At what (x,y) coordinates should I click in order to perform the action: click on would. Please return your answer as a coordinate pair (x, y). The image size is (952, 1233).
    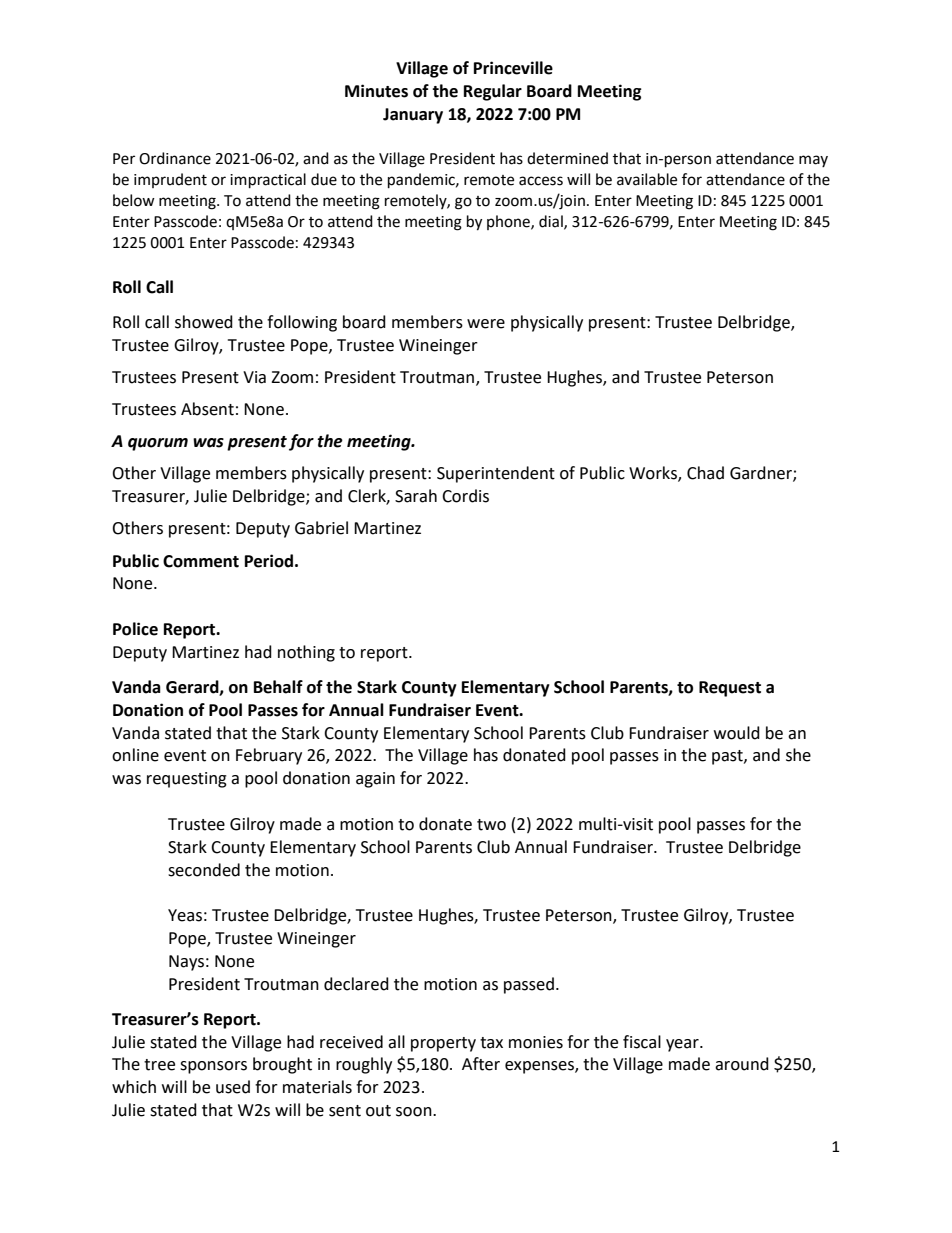
    Looking at the image, I should click on (737, 733).
